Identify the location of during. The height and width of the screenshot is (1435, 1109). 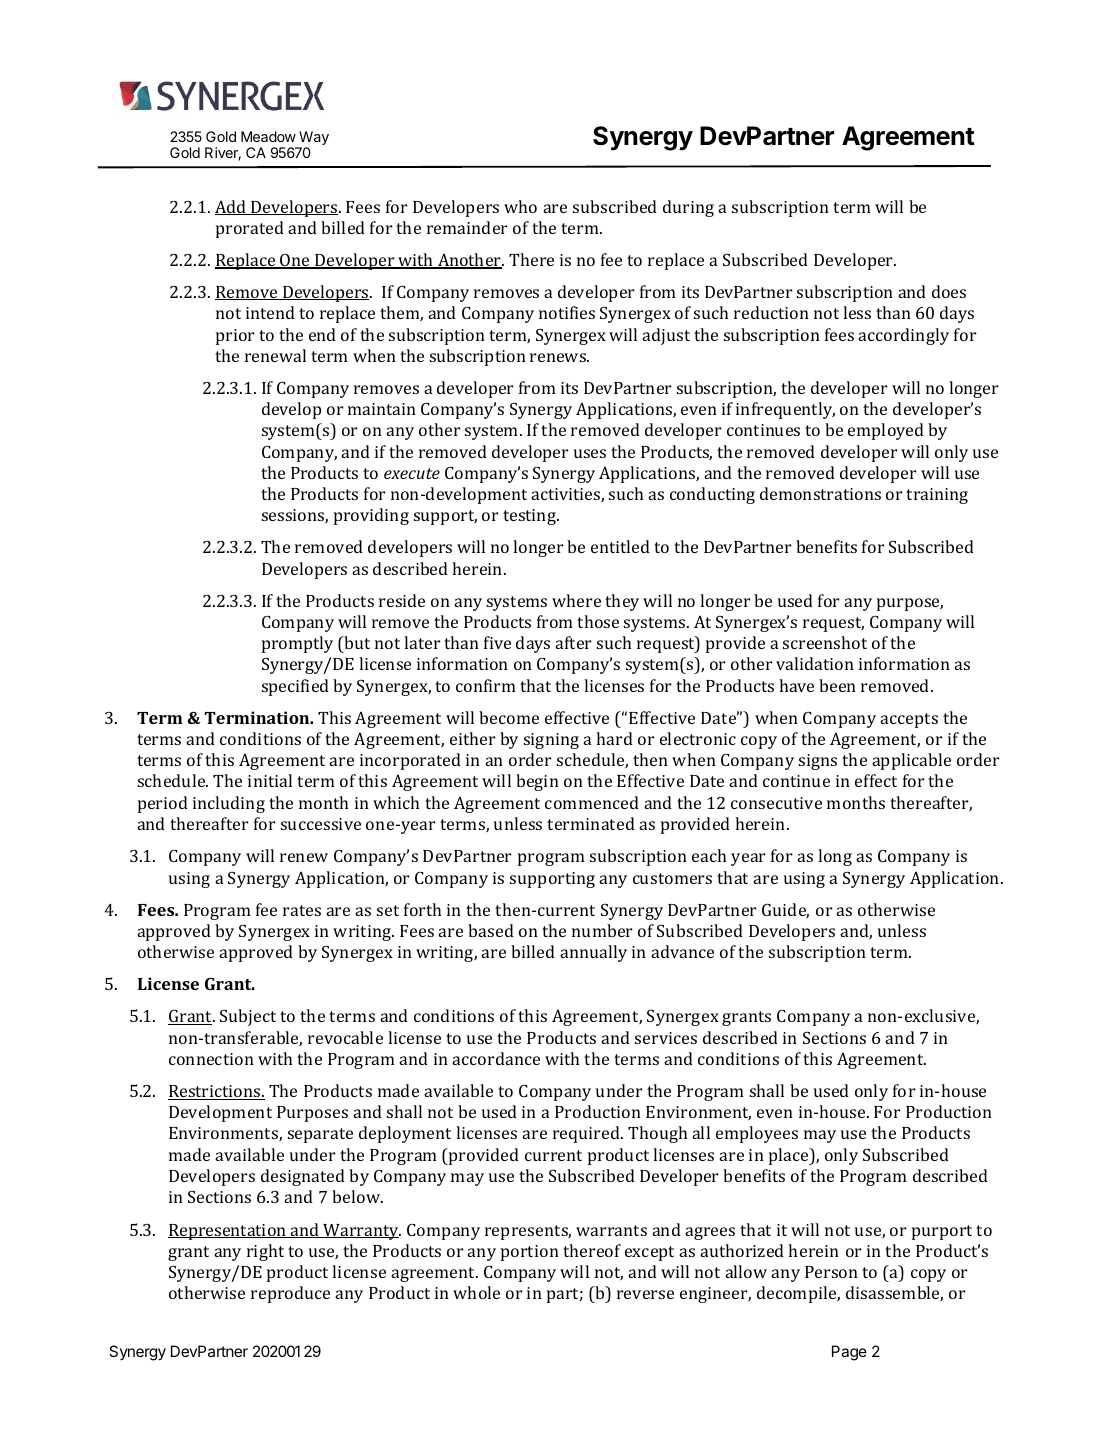
(688, 208).
